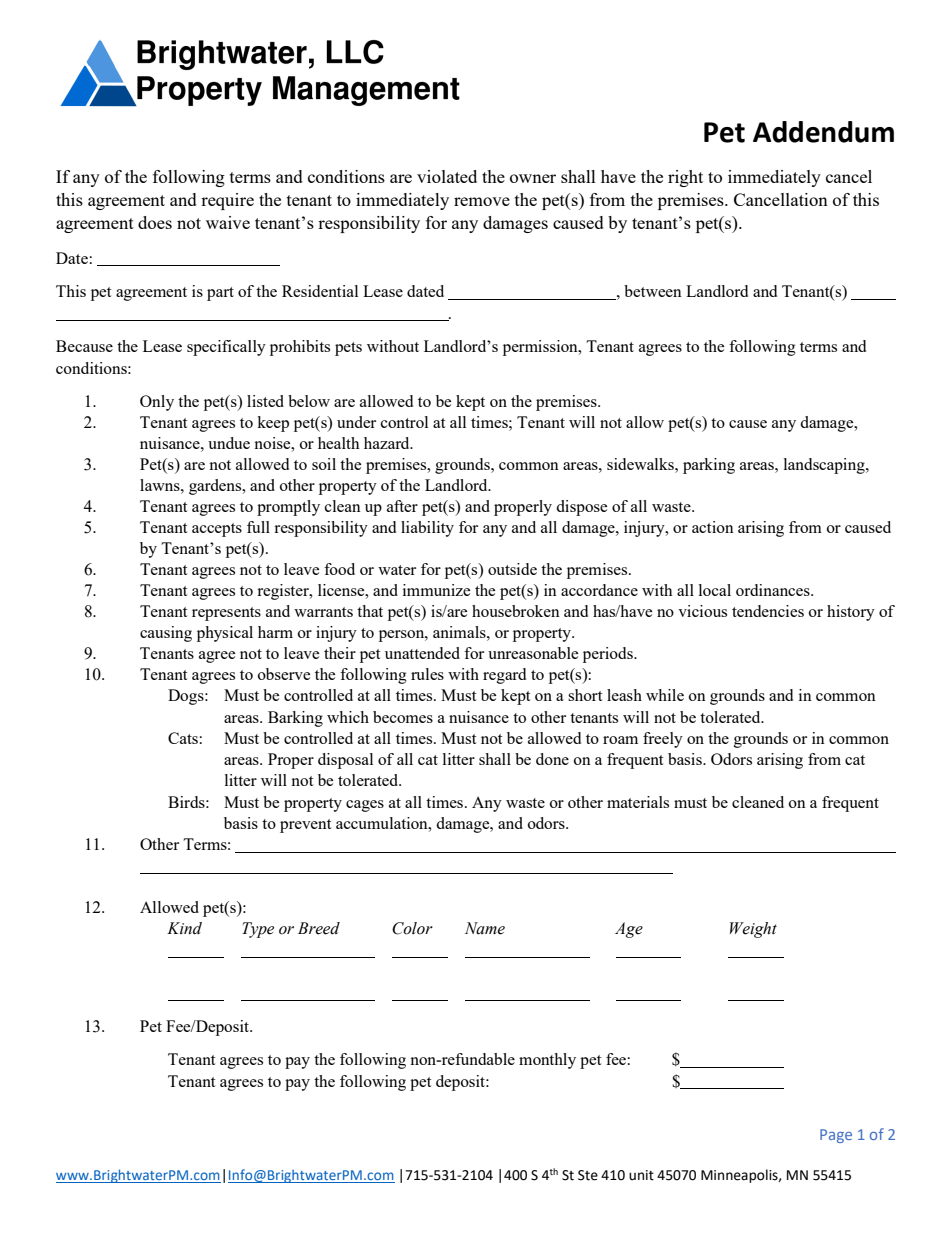  What do you see at coordinates (823, 132) in the screenshot?
I see `Addendum` at bounding box center [823, 132].
